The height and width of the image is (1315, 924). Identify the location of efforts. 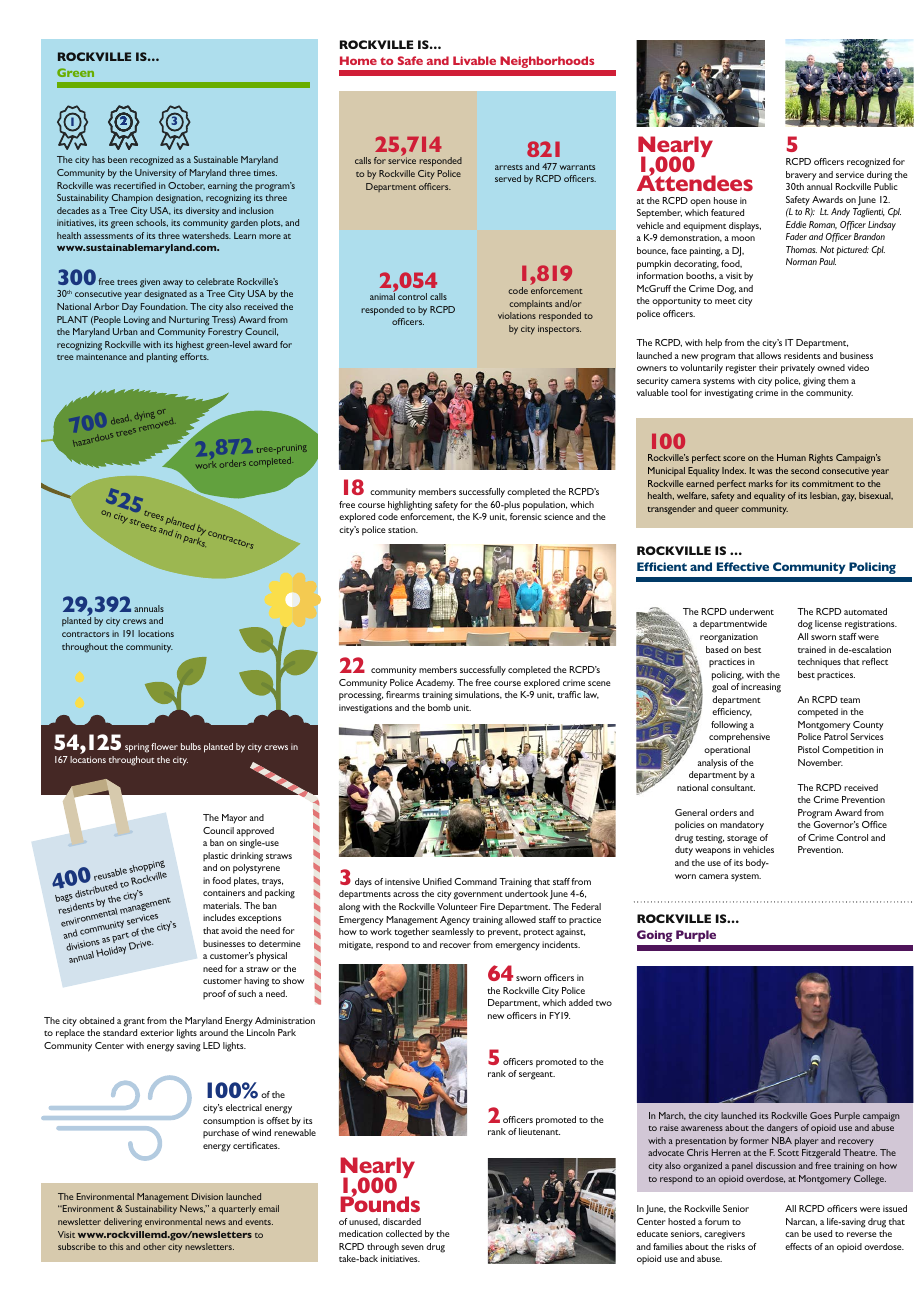
(194, 356).
